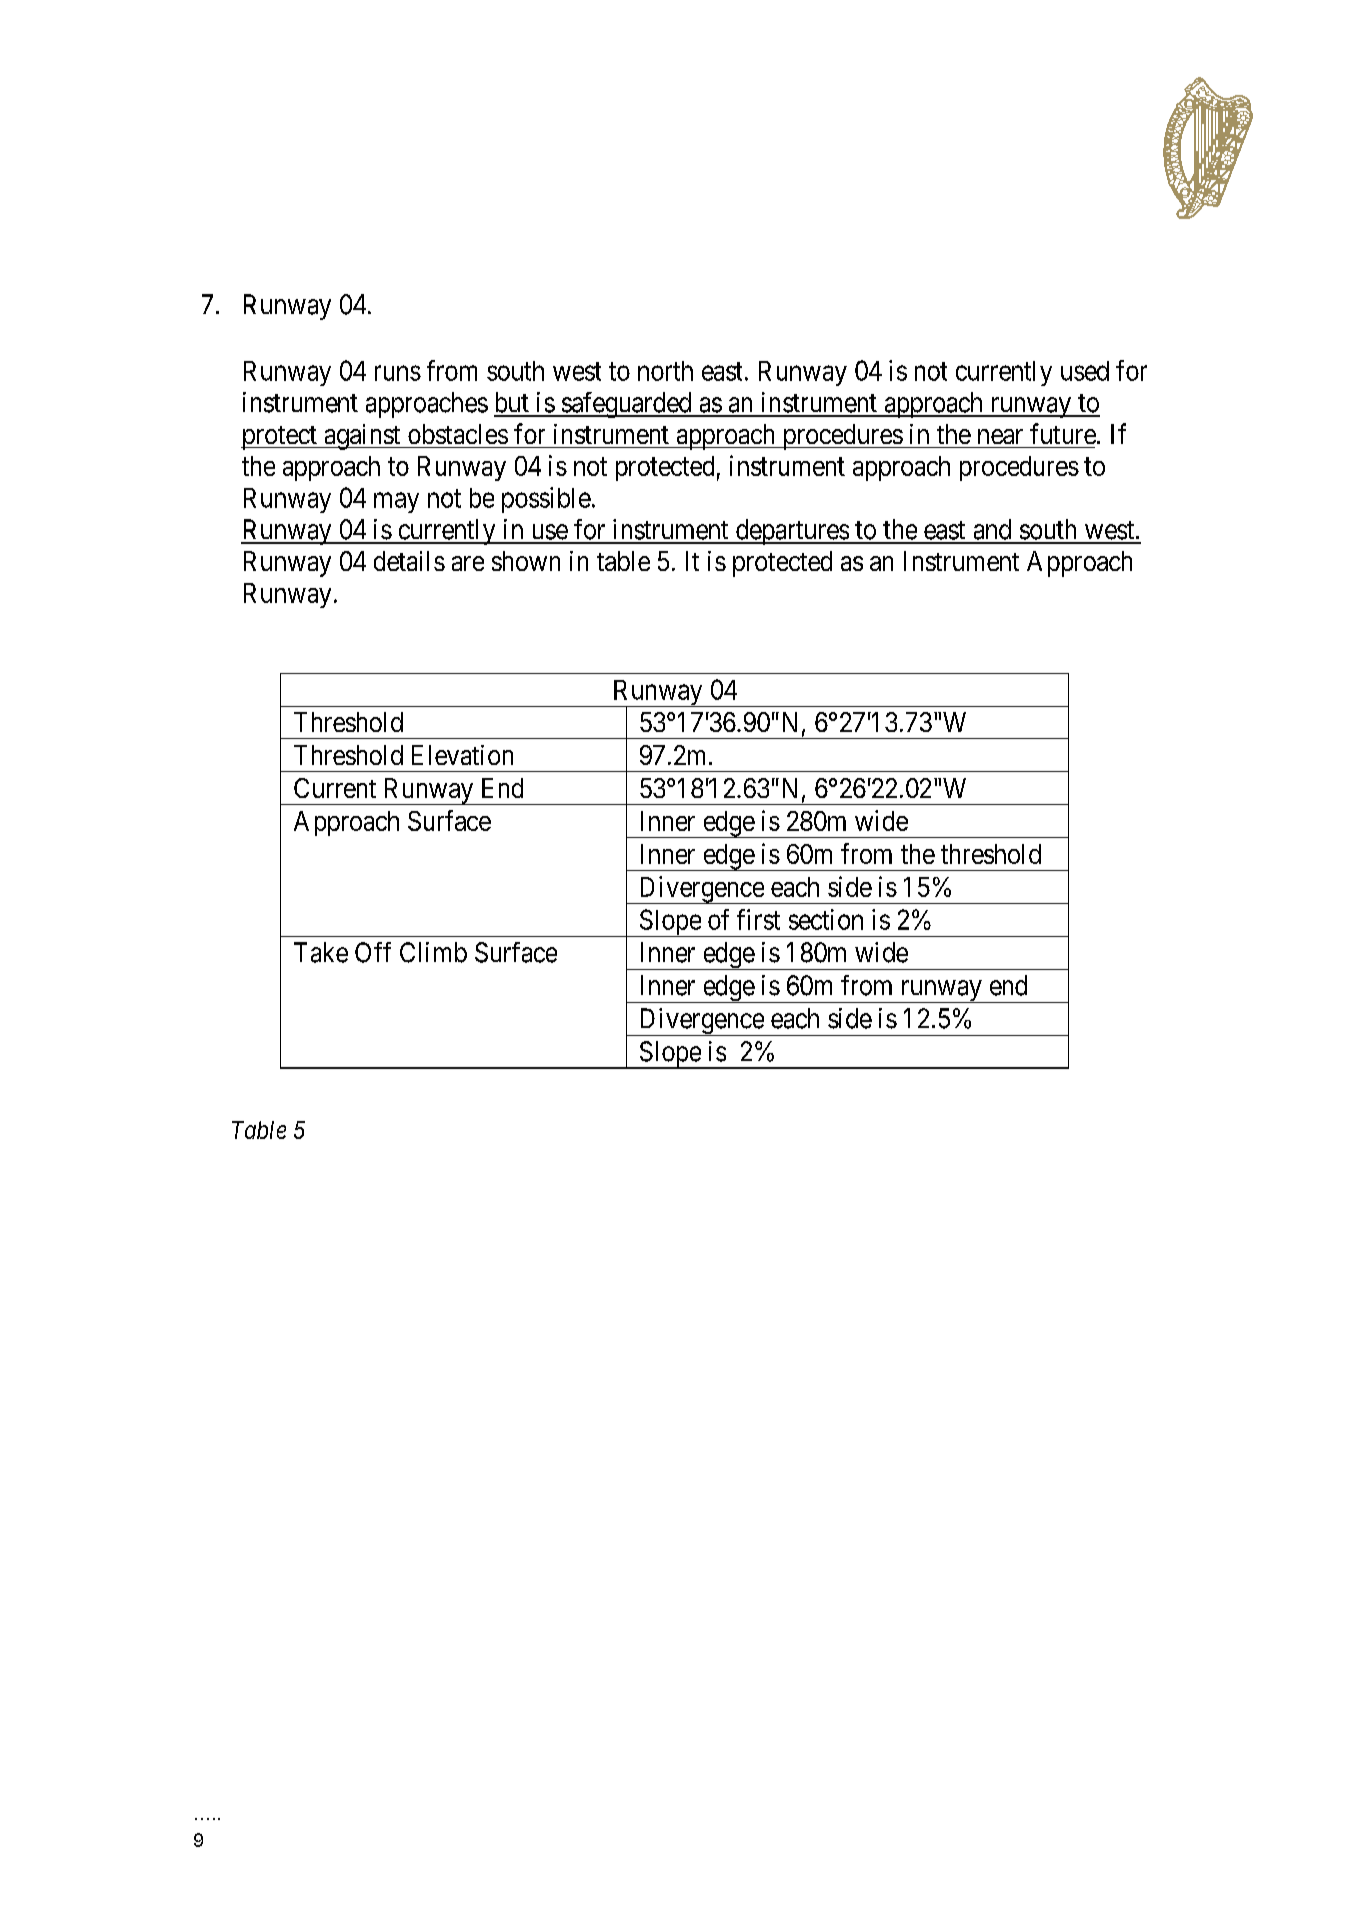 Image resolution: width=1349 pixels, height=1910 pixels. Describe the element at coordinates (792, 532) in the page. I see `departures` at that location.
